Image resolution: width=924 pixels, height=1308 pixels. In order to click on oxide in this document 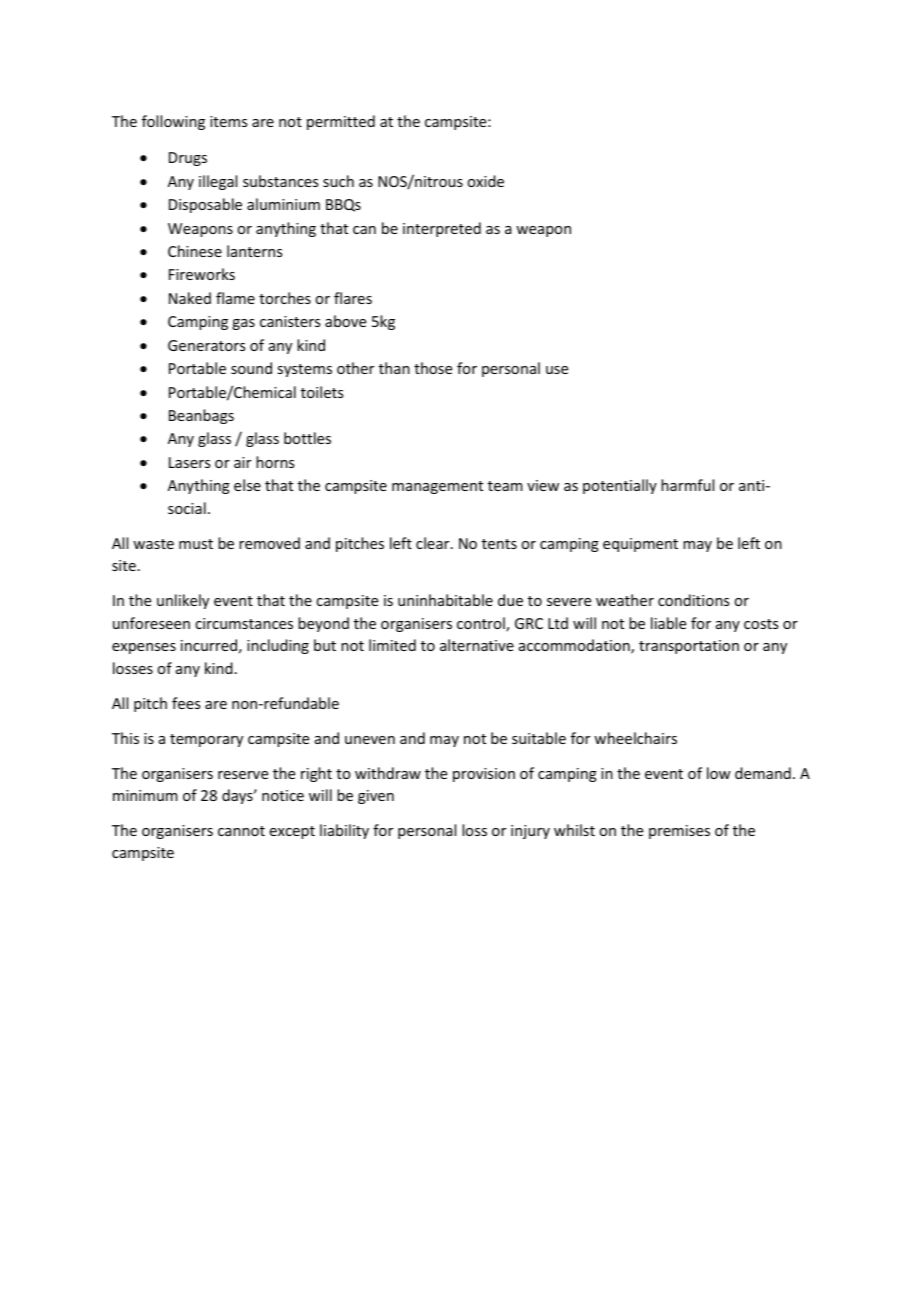, I will do `click(485, 181)`.
